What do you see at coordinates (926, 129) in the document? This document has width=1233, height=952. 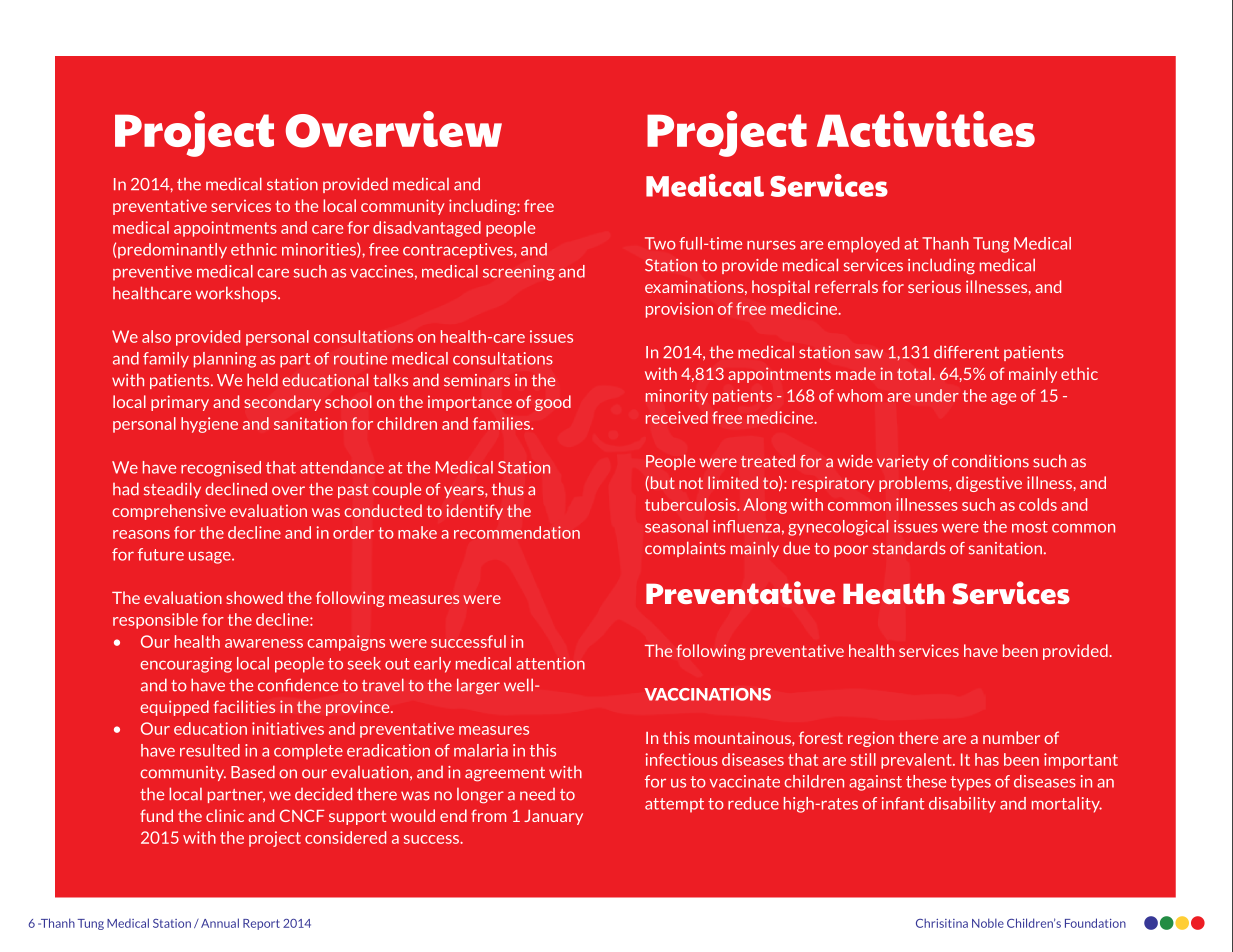 I see `Activities` at bounding box center [926, 129].
